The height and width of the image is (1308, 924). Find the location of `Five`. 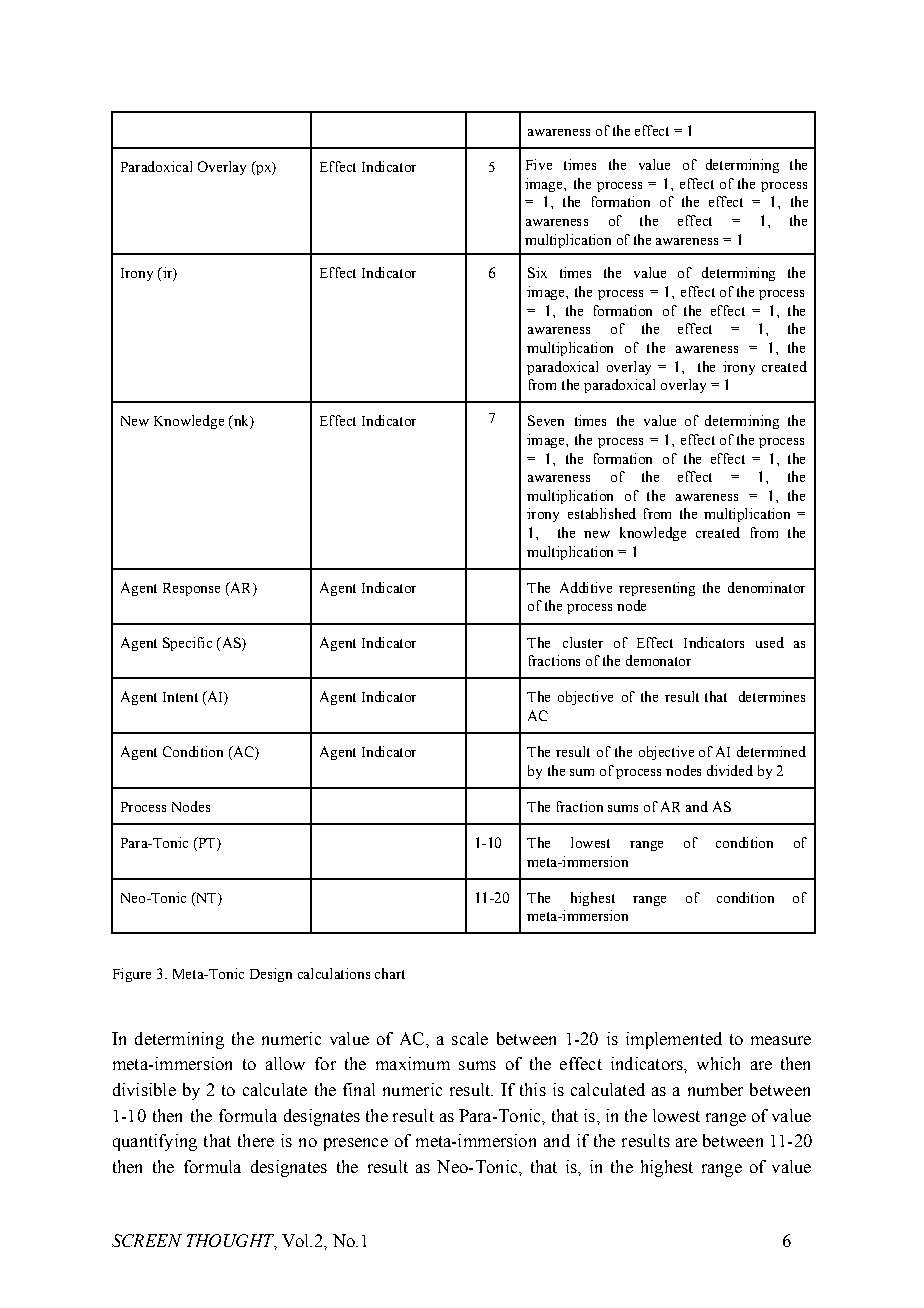

Five is located at coordinates (539, 164).
